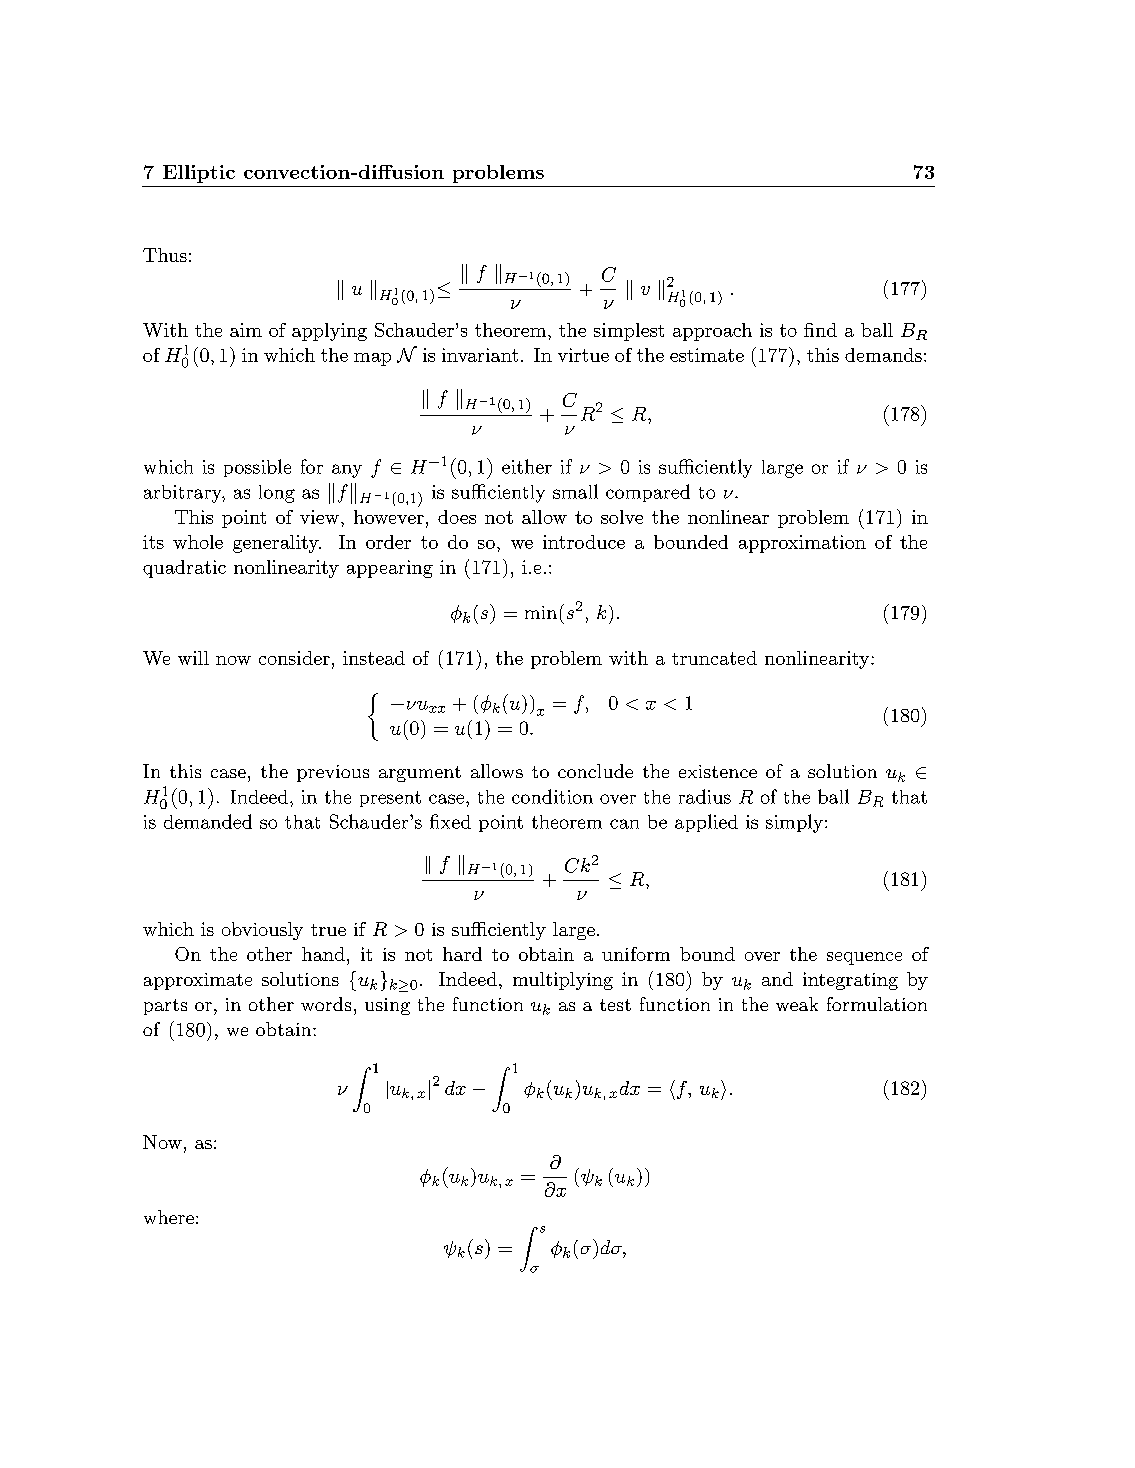 The image size is (1135, 1468). I want to click on weak, so click(797, 1004).
